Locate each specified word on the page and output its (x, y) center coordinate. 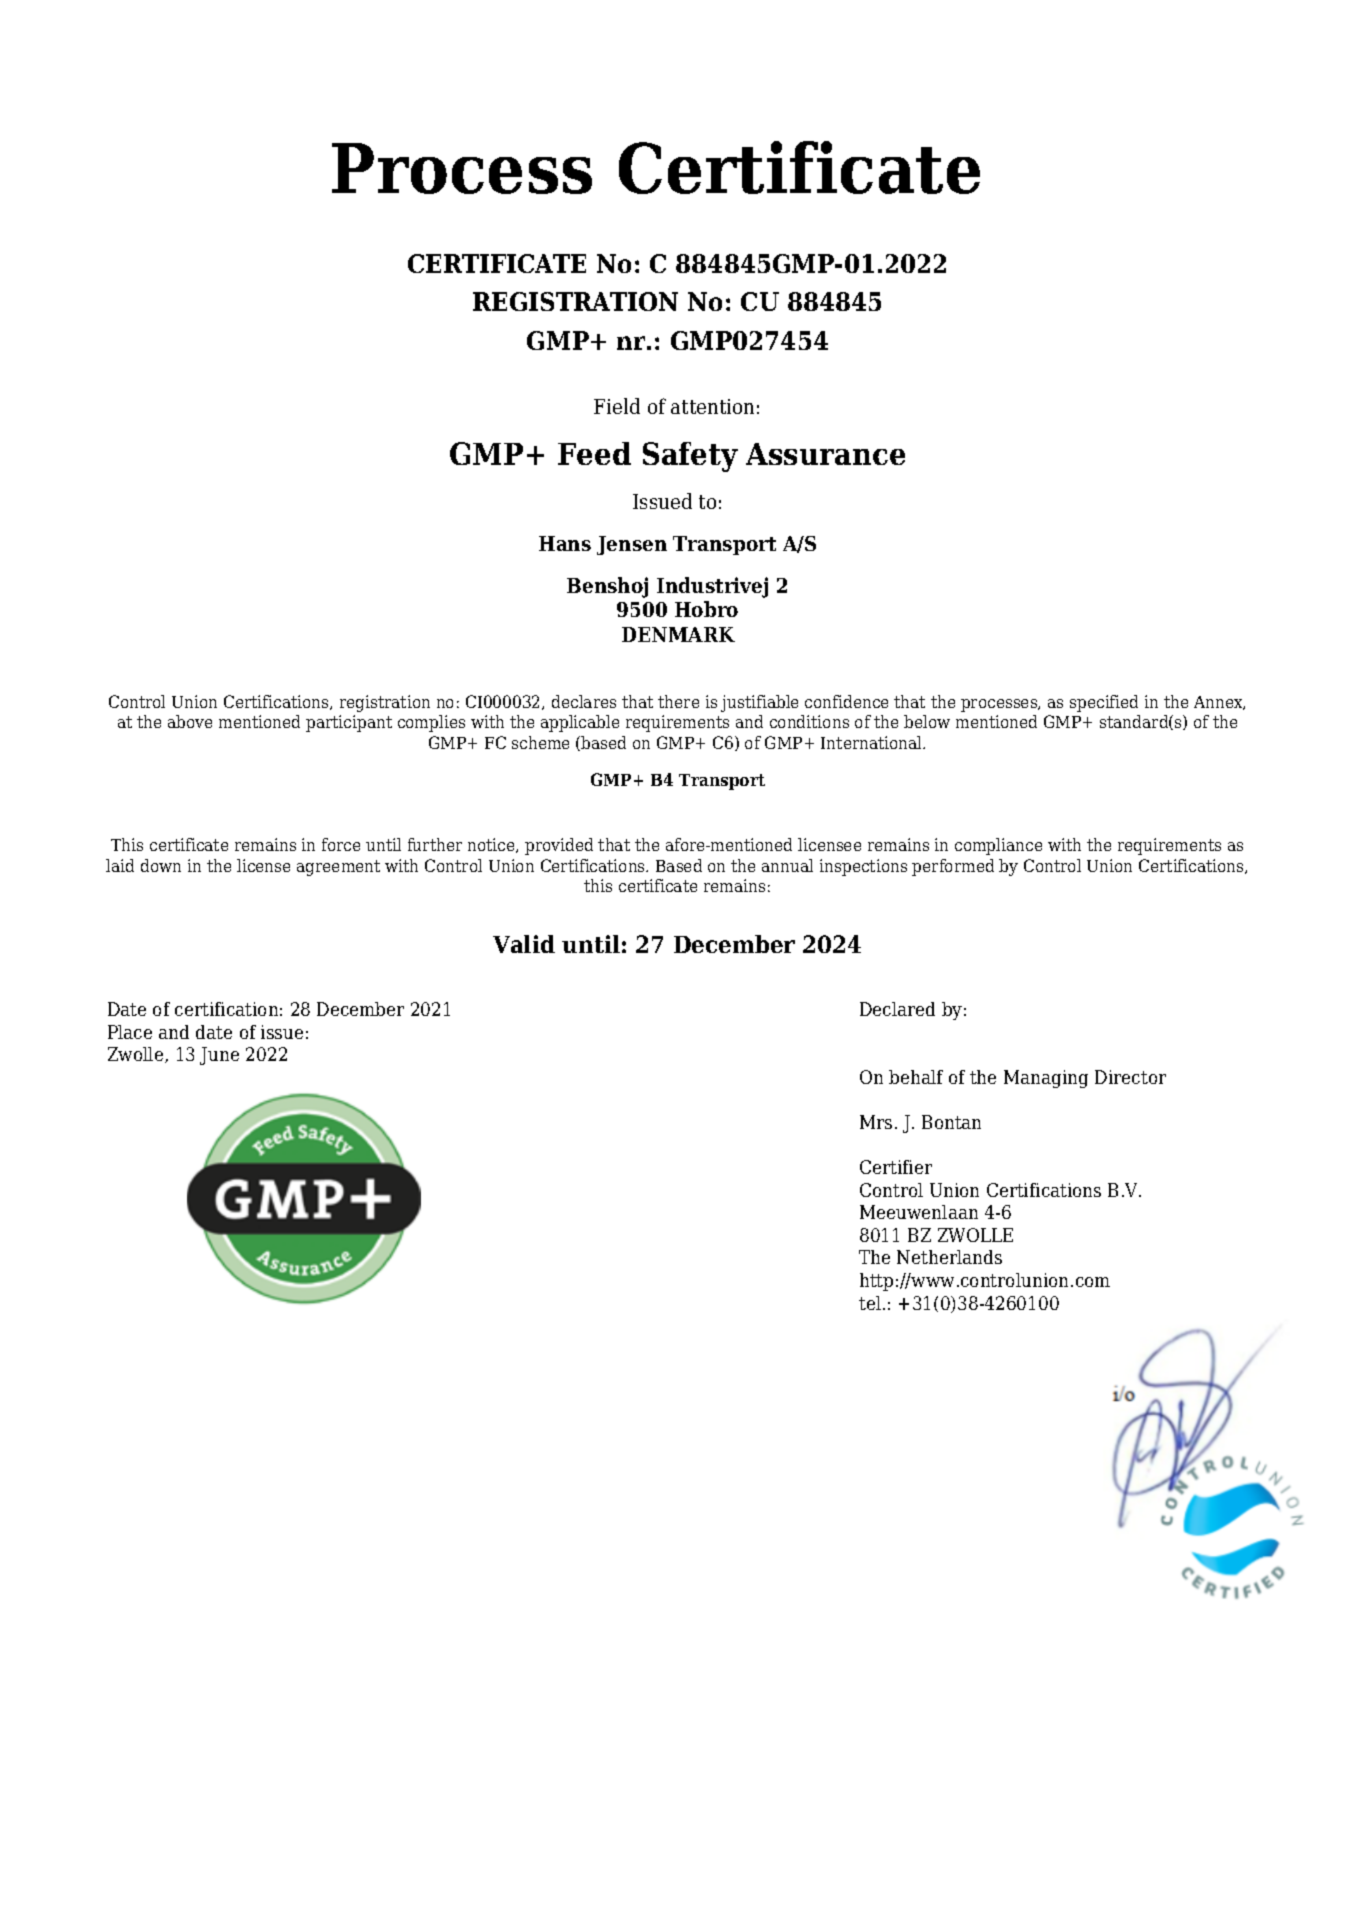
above (190, 721)
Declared (897, 1009)
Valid (524, 944)
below (927, 721)
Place (130, 1032)
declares (584, 701)
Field (617, 406)
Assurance (825, 454)
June (219, 1056)
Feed (594, 453)
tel (870, 1303)
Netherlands (949, 1257)
